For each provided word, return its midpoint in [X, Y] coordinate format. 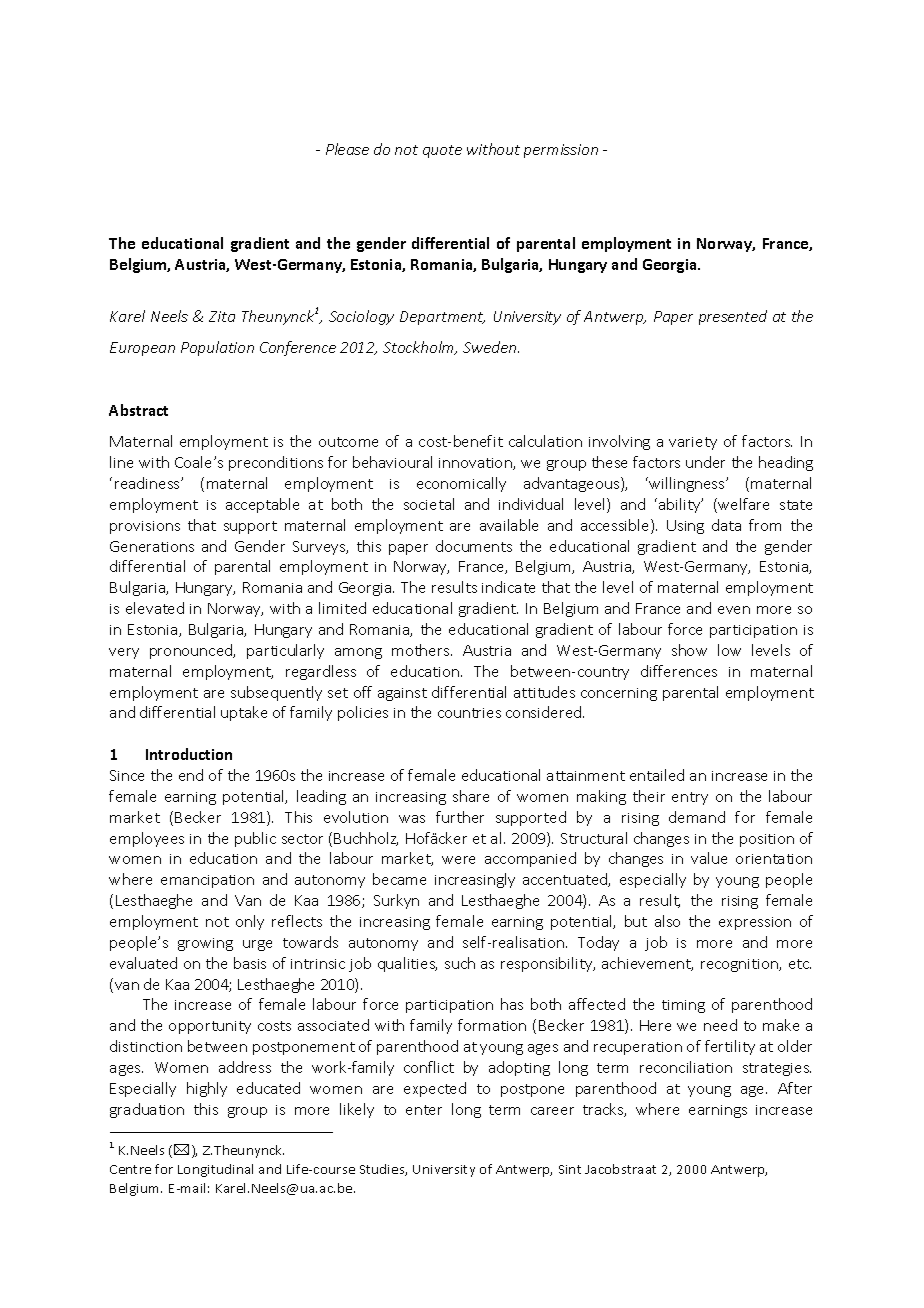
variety [693, 443]
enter [424, 1110]
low [729, 650]
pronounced [192, 651]
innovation [476, 464]
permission [561, 151]
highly [207, 1089]
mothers [422, 650]
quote [442, 151]
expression [755, 923]
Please [347, 149]
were [458, 860]
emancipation [207, 881]
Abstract [138, 410]
